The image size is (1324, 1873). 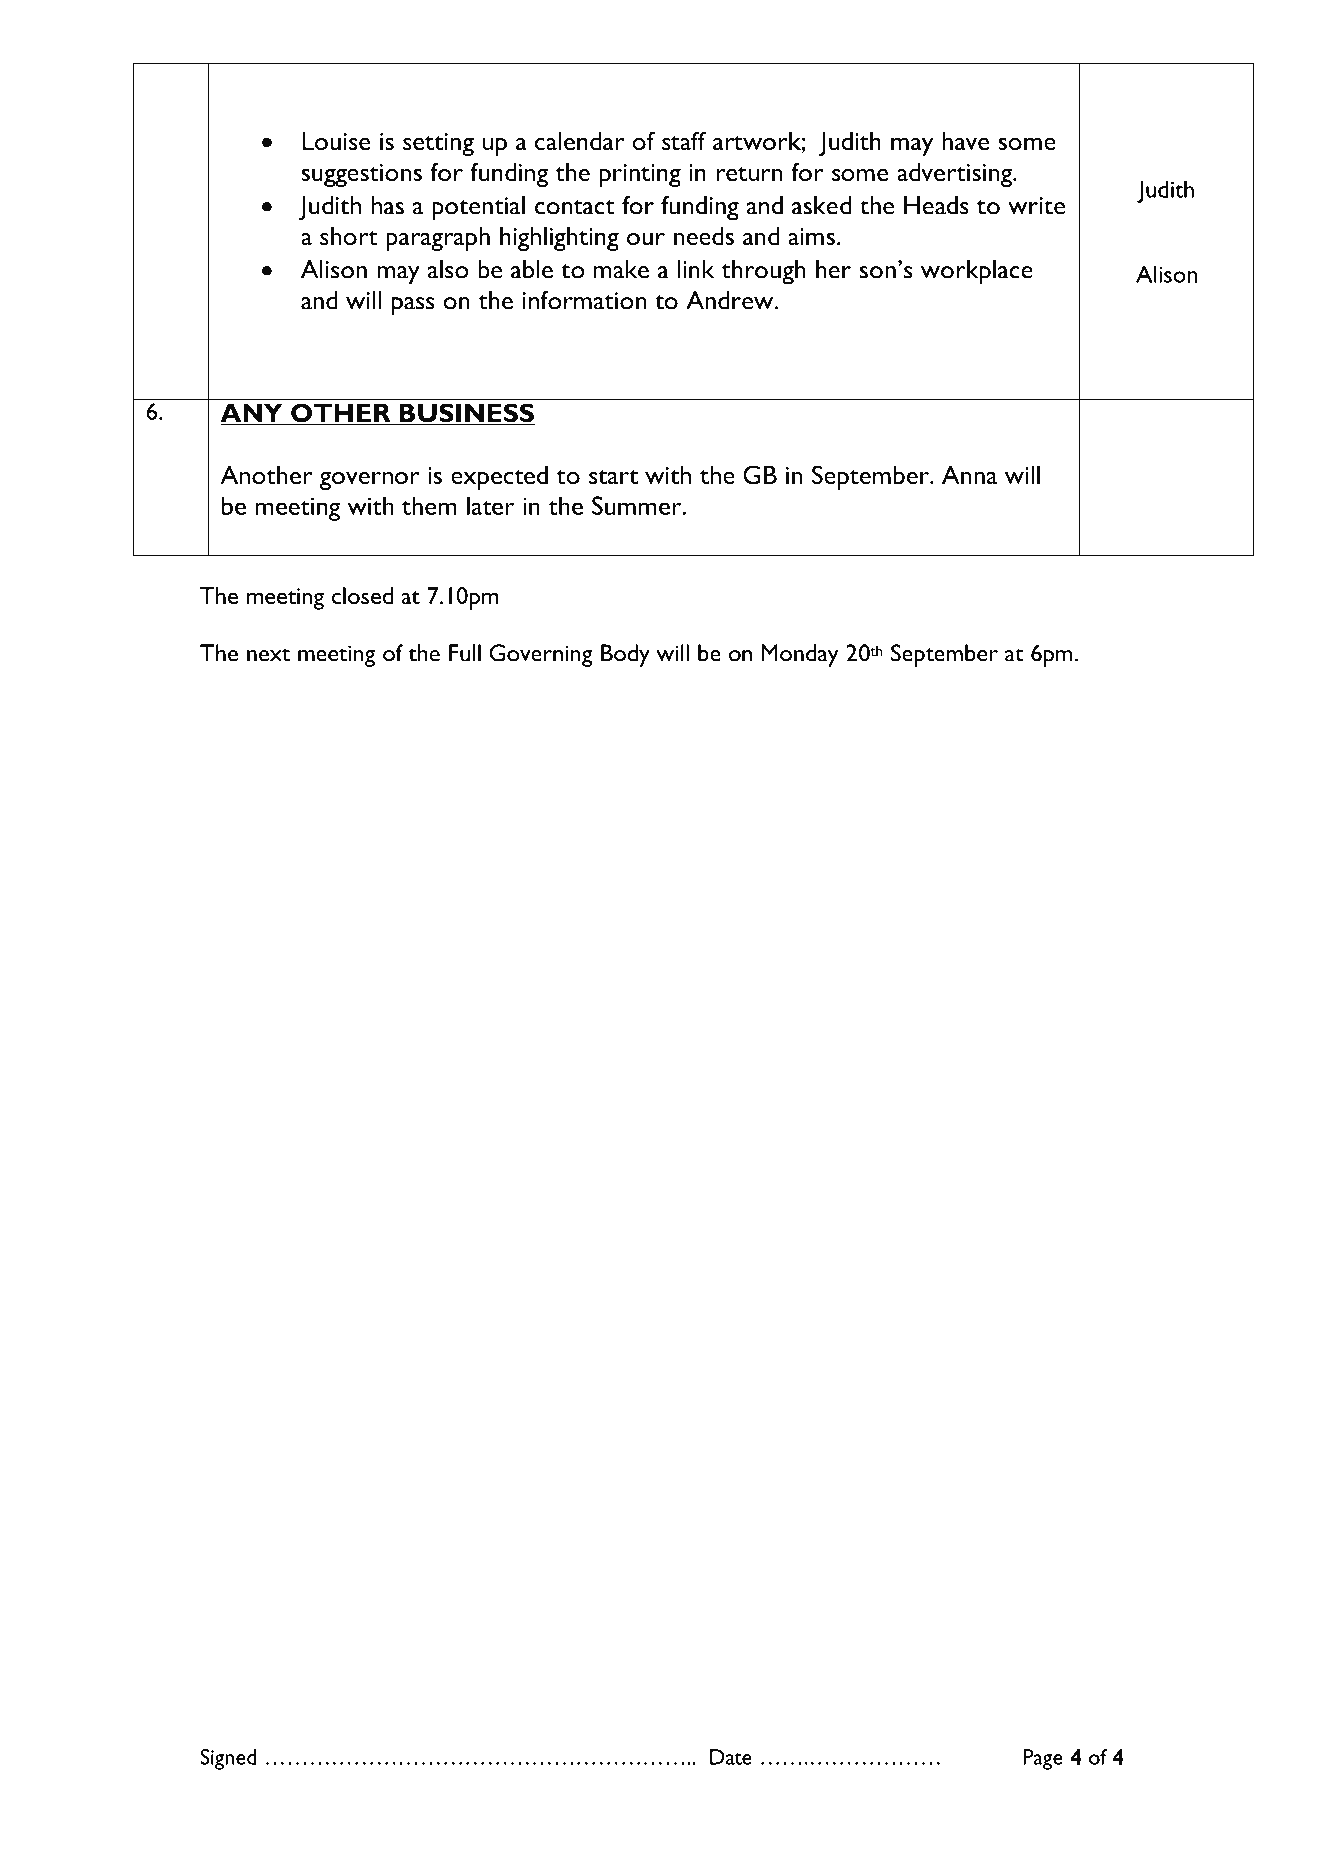 What do you see at coordinates (228, 1759) in the screenshot?
I see `Signed` at bounding box center [228, 1759].
